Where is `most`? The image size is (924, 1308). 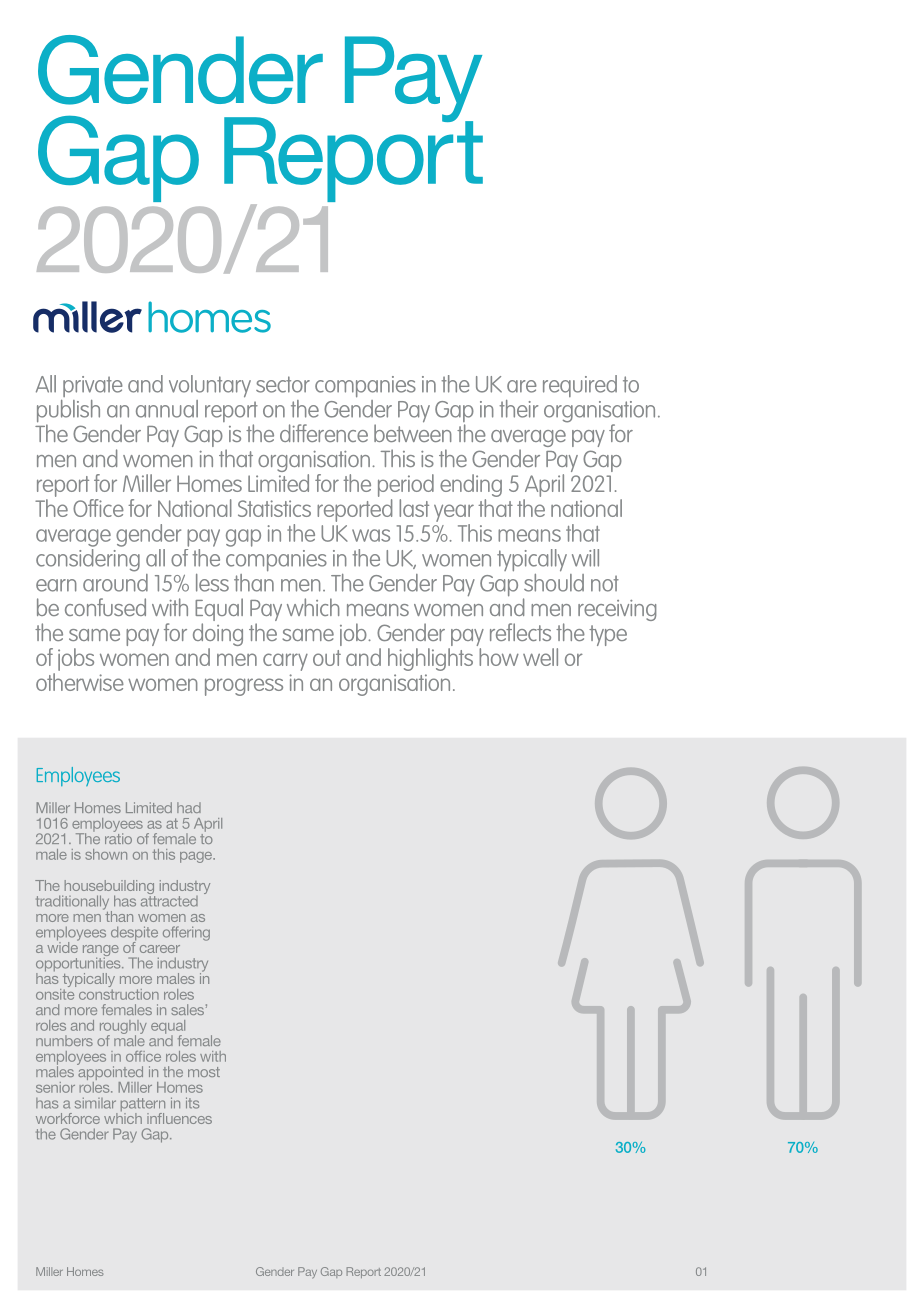
most is located at coordinates (204, 1072).
